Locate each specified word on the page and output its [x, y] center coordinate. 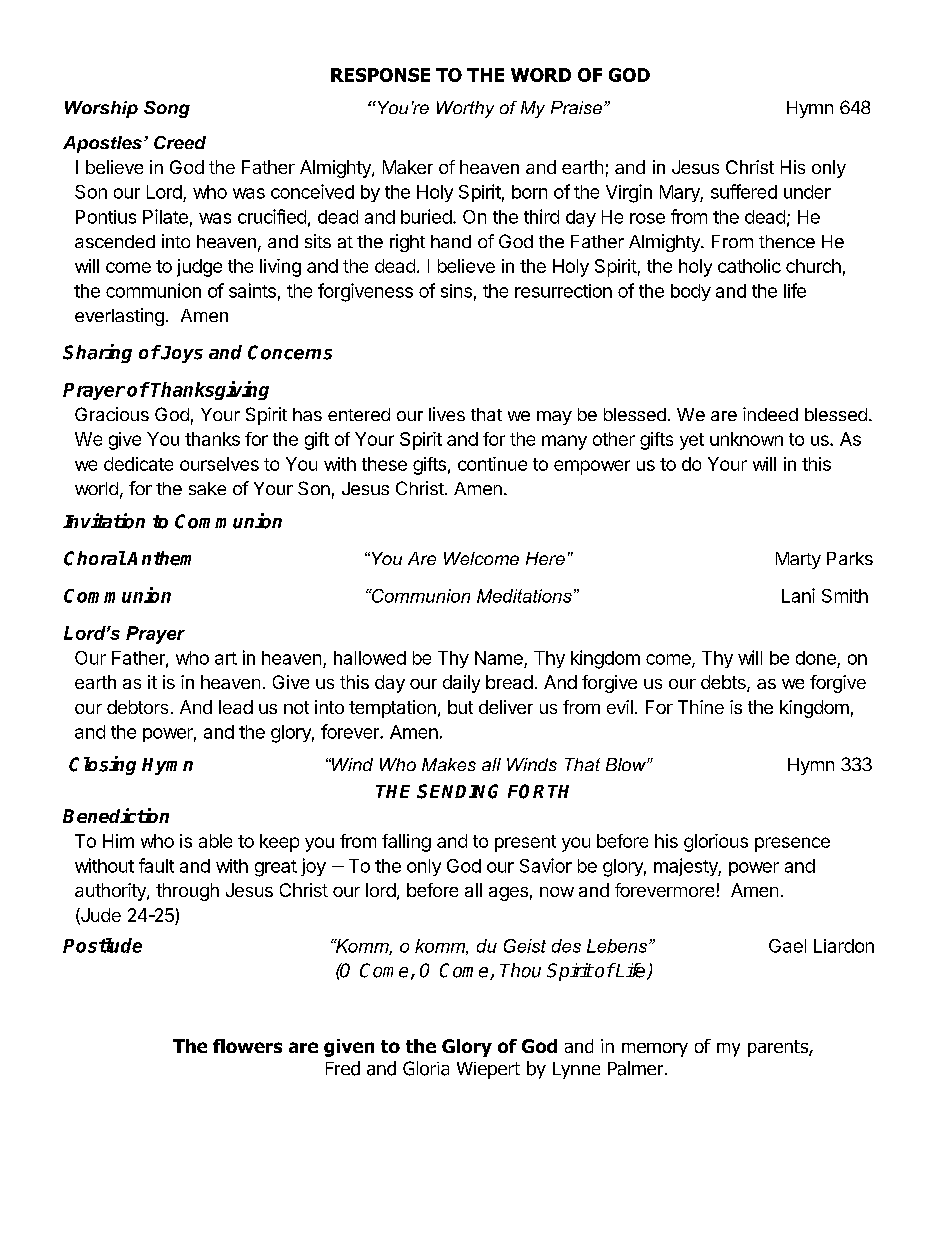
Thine [701, 707]
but [460, 707]
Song [167, 109]
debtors [137, 707]
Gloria [426, 1068]
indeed [770, 414]
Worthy [465, 109]
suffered [744, 191]
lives [447, 414]
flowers [247, 1046]
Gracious [112, 414]
